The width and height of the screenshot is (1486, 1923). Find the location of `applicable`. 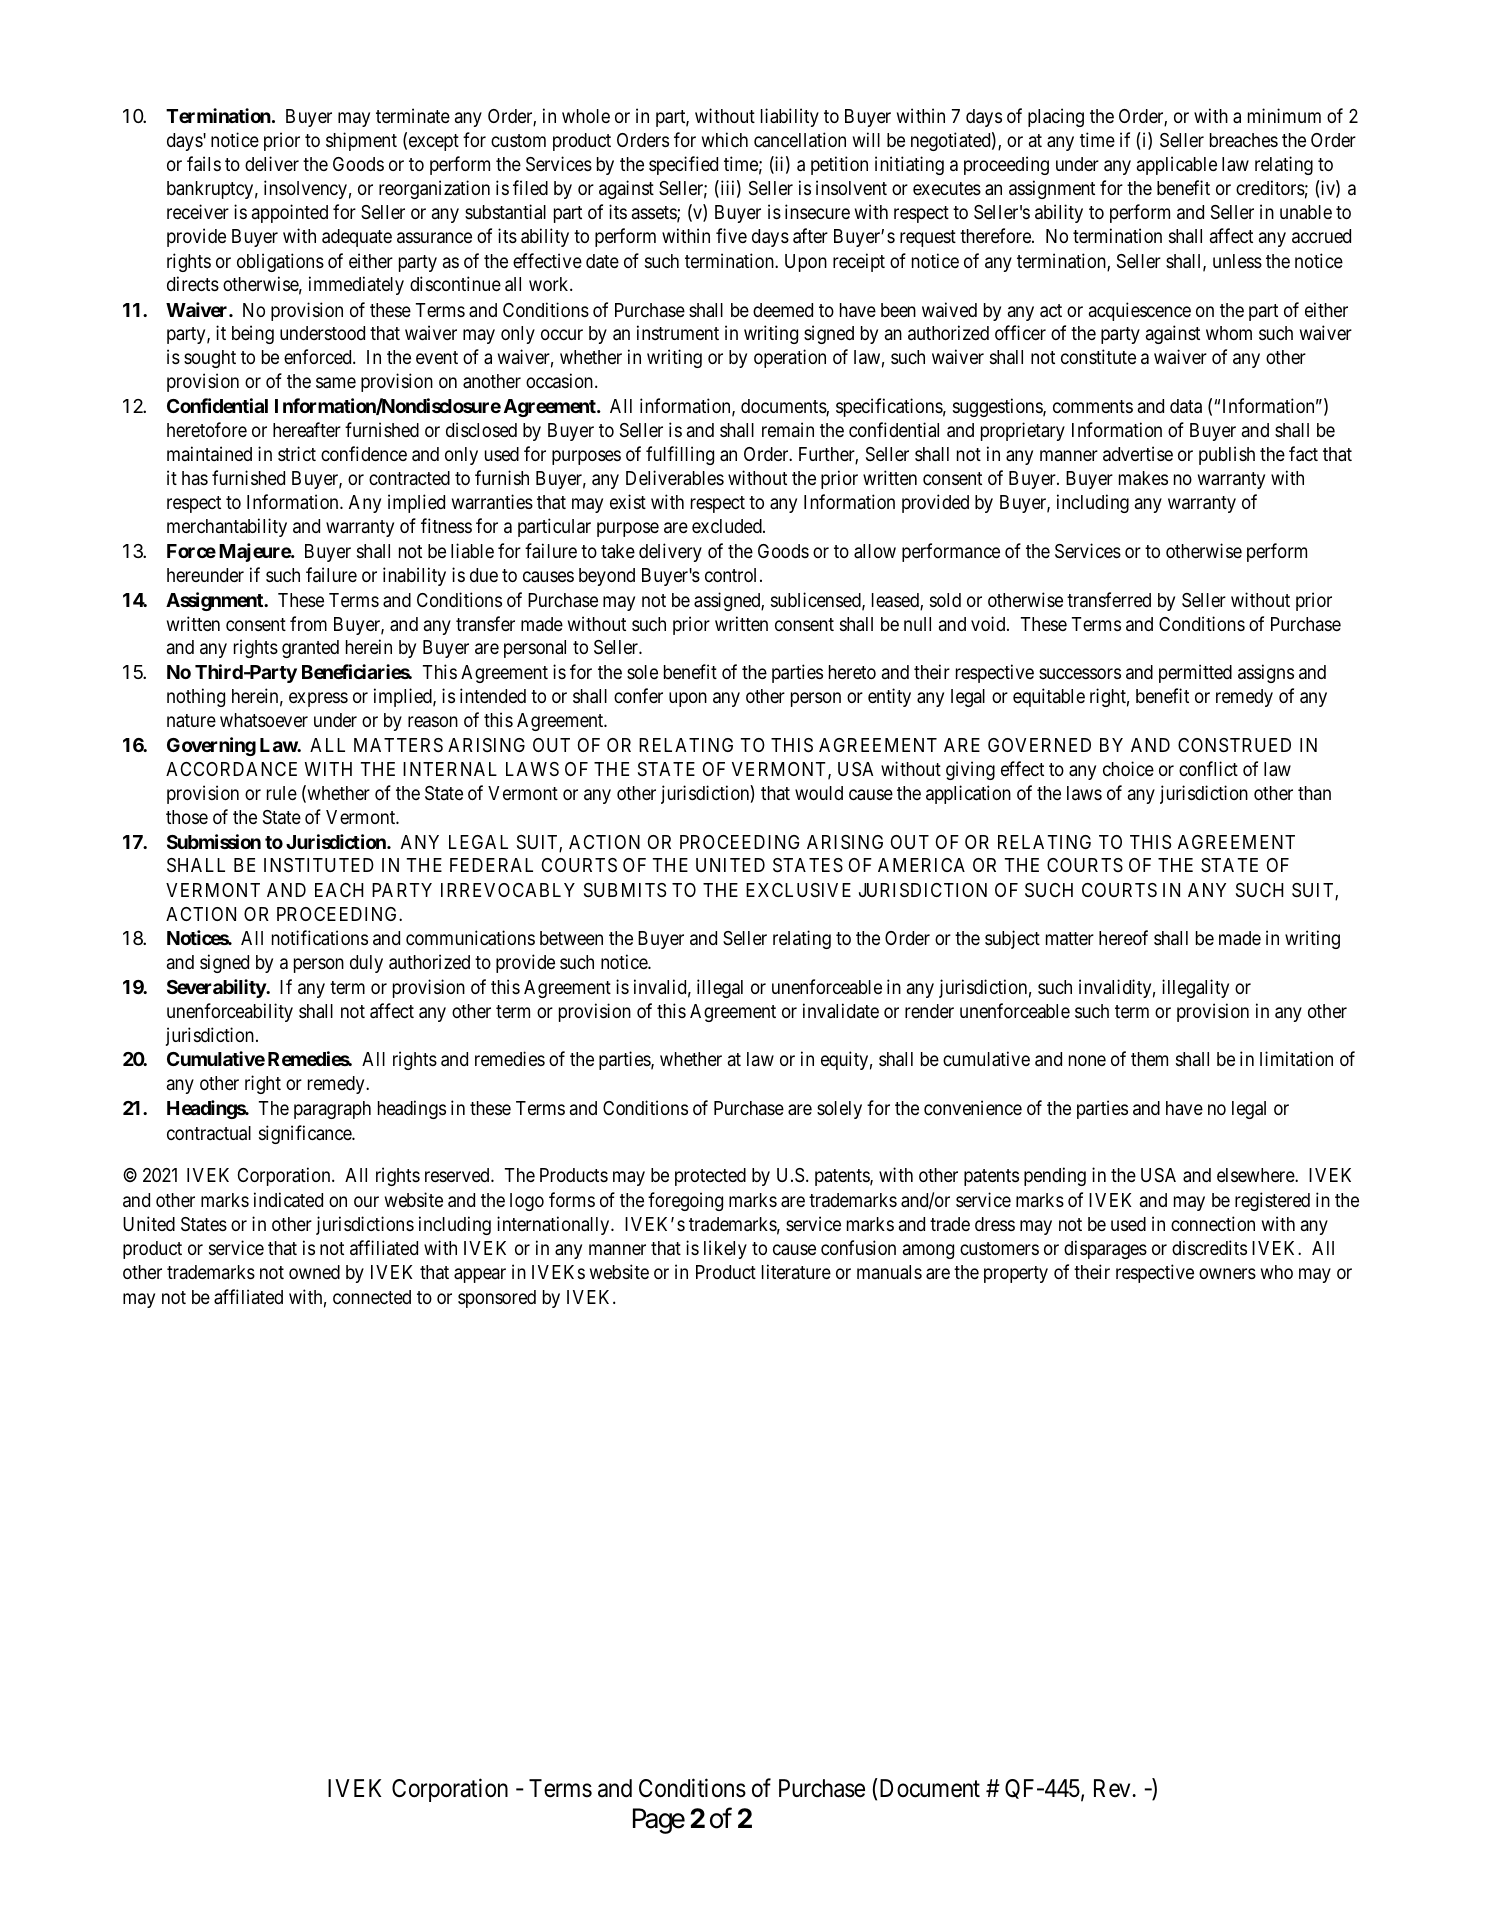

applicable is located at coordinates (1177, 165).
